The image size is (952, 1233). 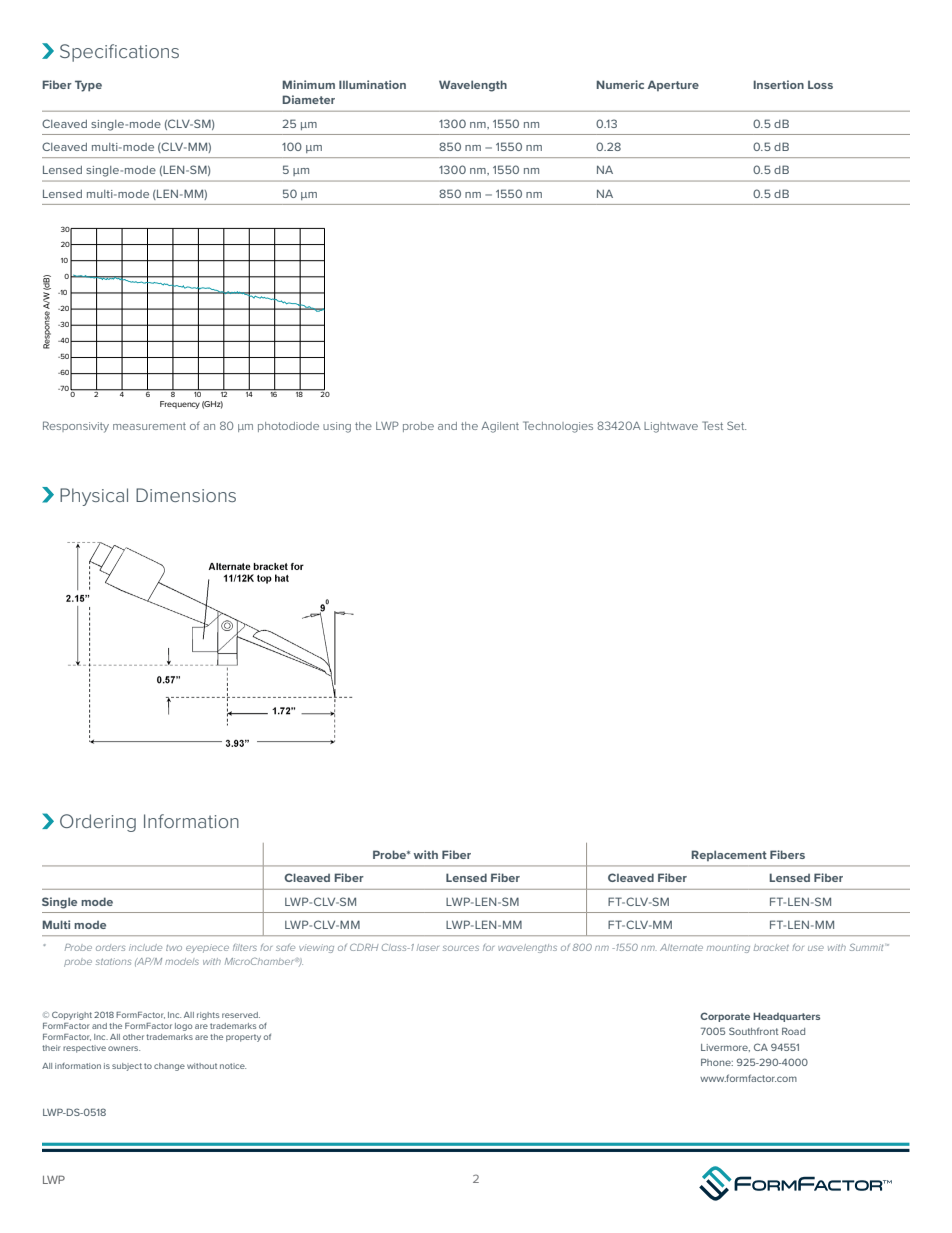 I want to click on Set, so click(x=736, y=425).
